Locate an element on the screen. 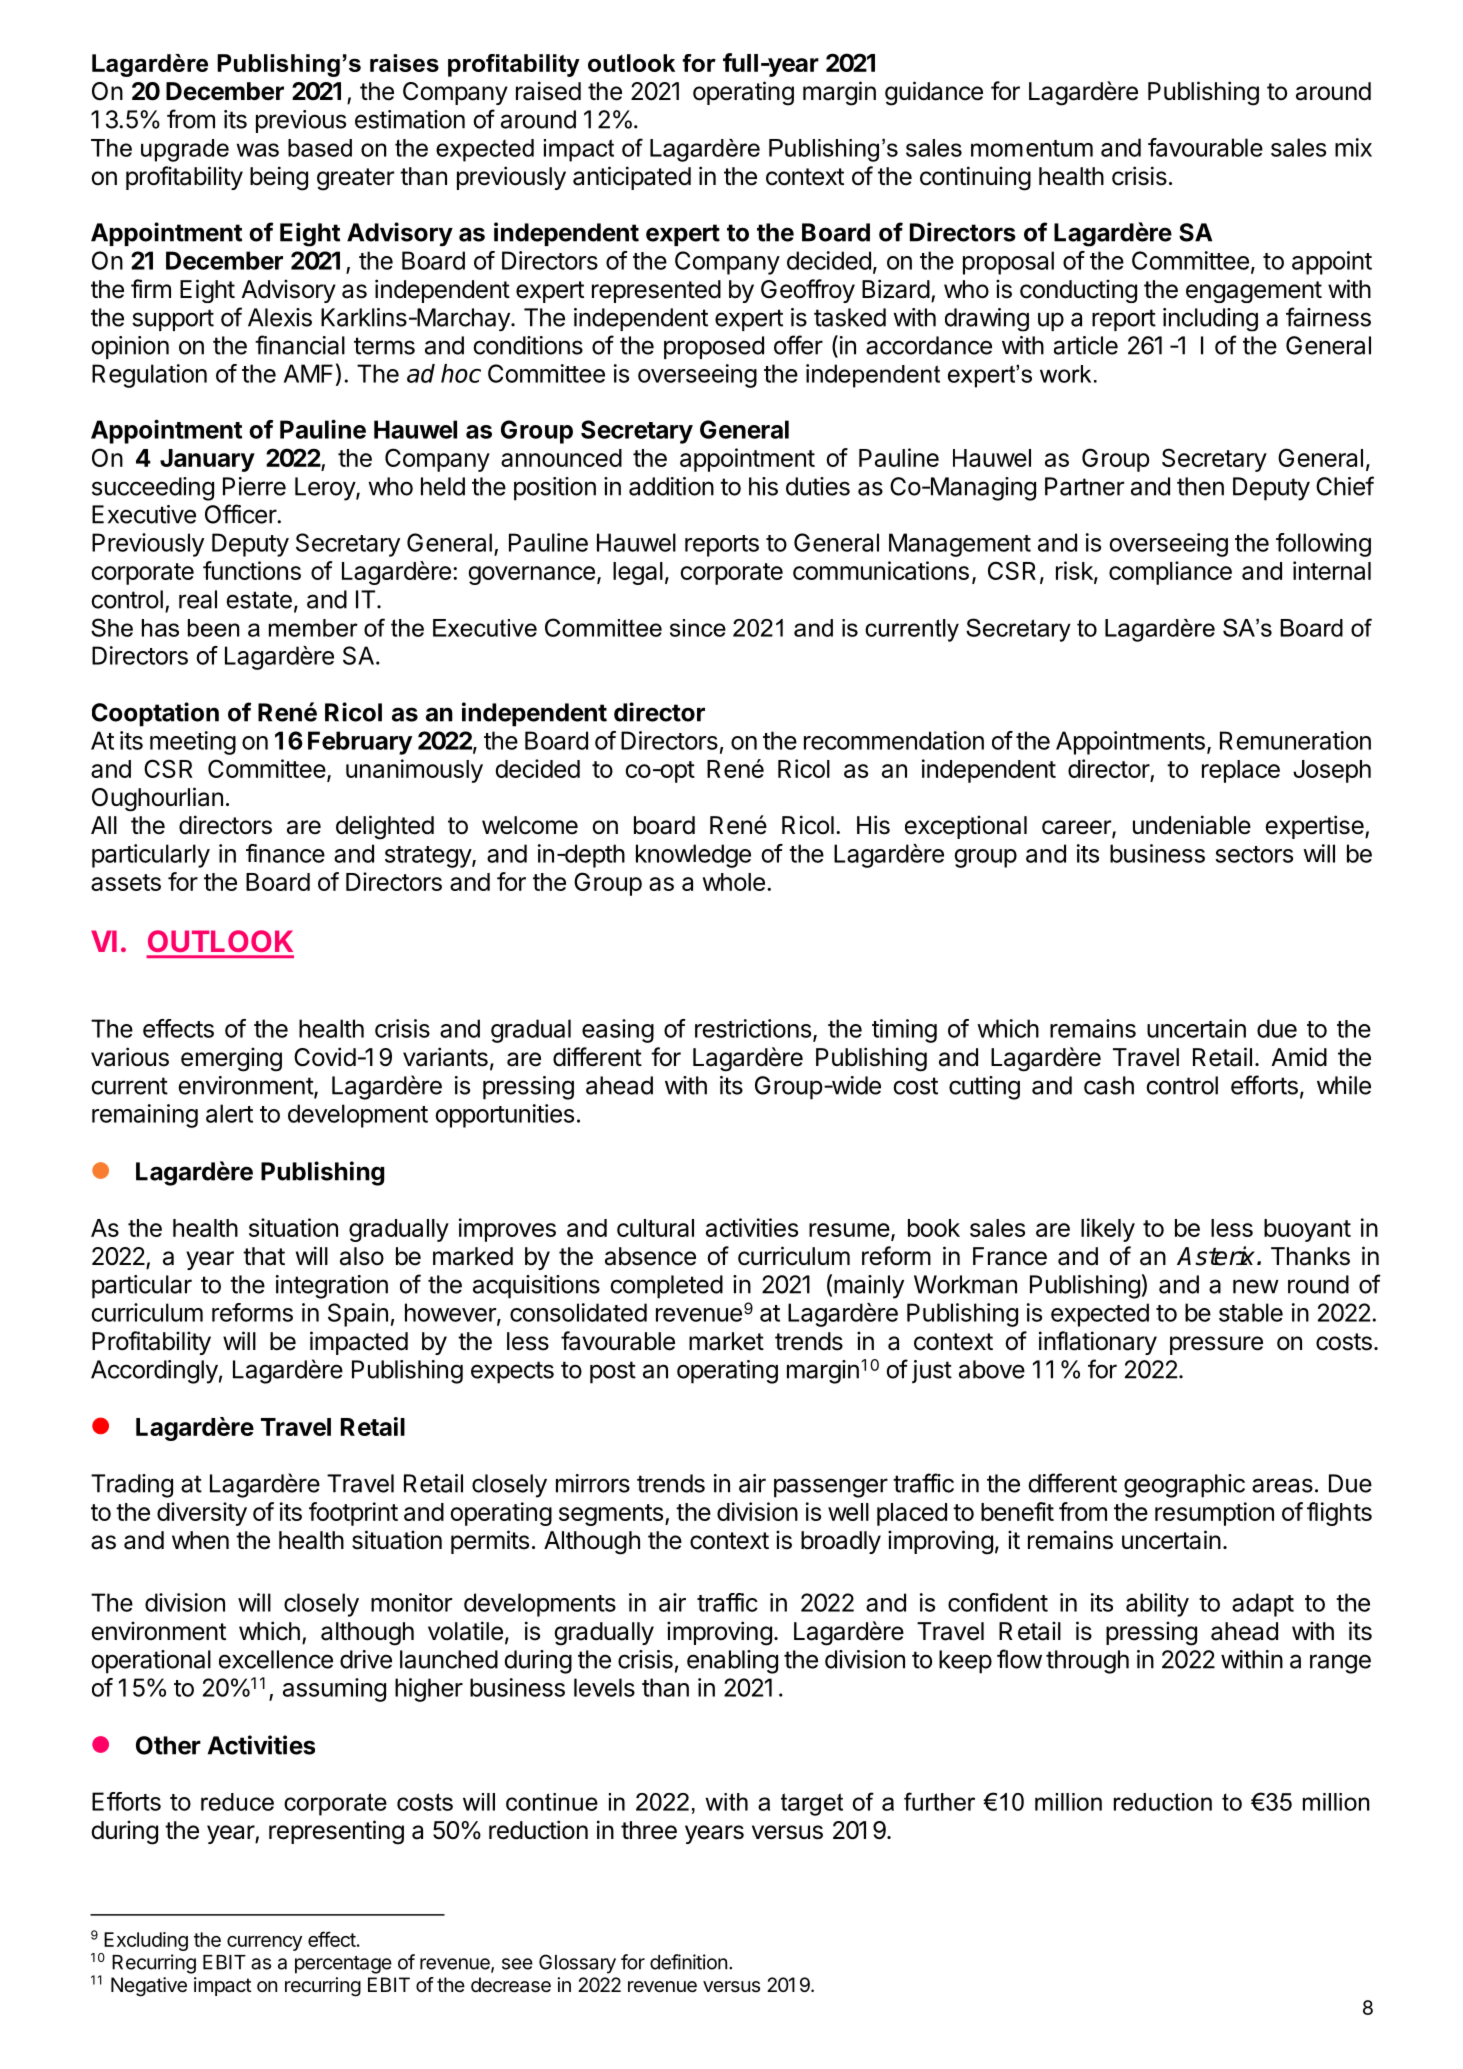 The height and width of the screenshot is (2069, 1463). geographic is located at coordinates (1184, 1486).
